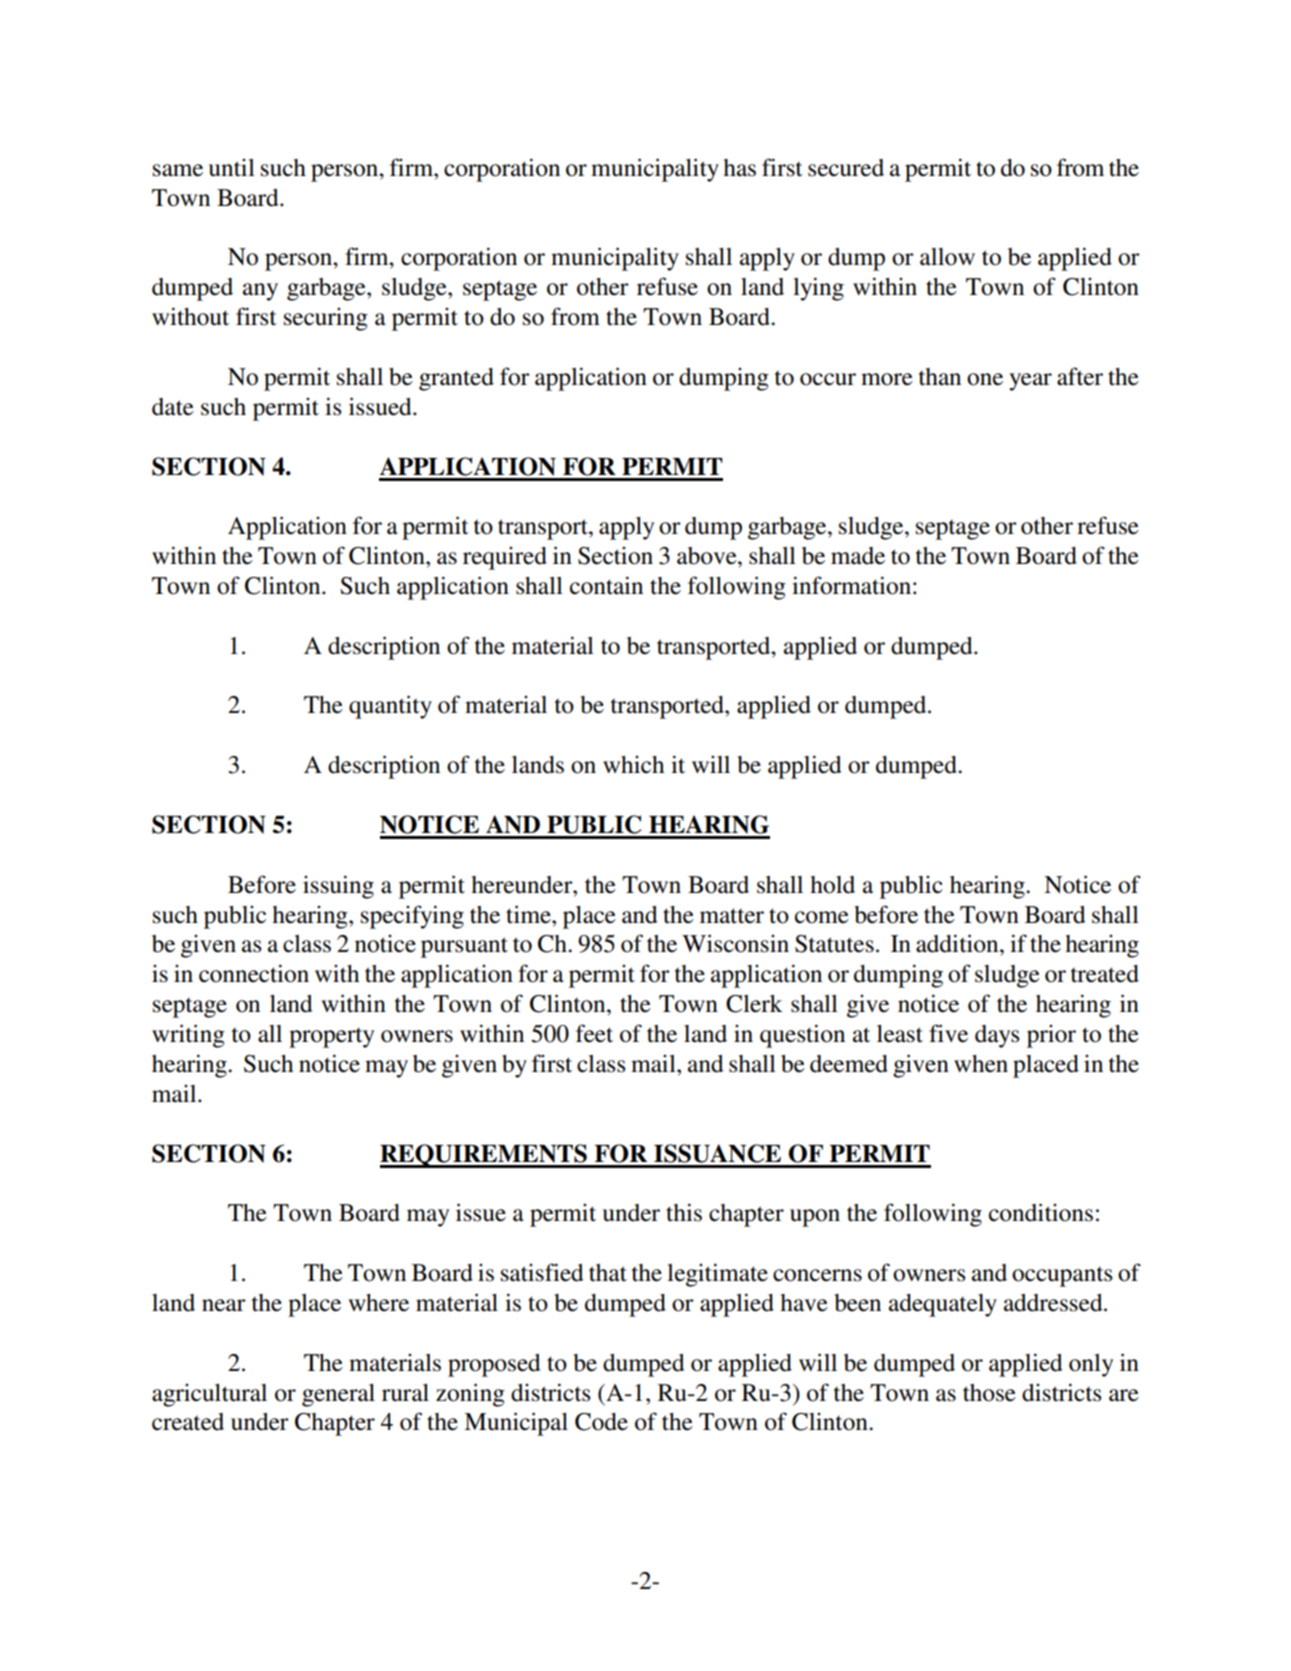 Image resolution: width=1291 pixels, height=1671 pixels. Describe the element at coordinates (947, 257) in the document. I see `allow` at that location.
